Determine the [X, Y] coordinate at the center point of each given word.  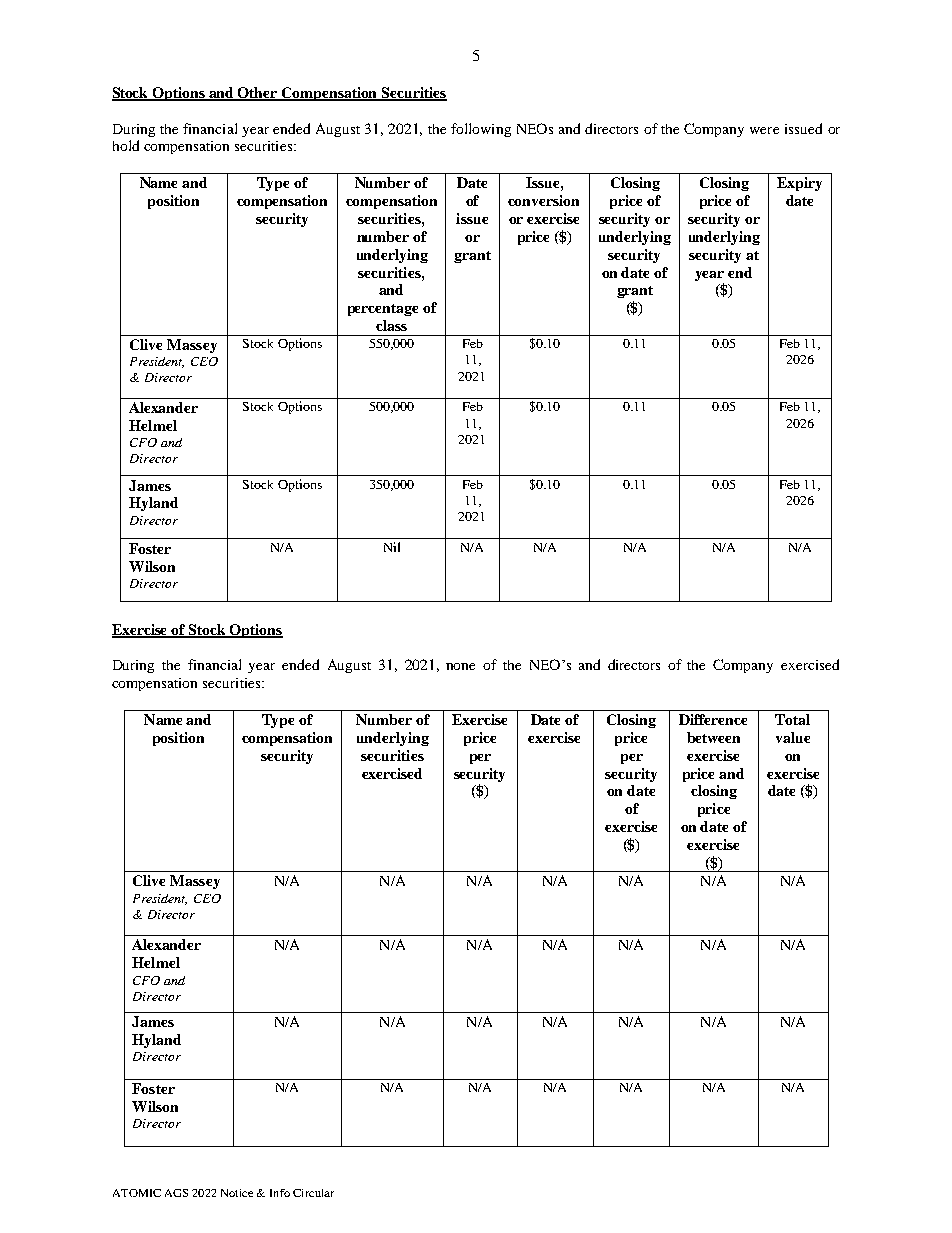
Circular [313, 1193]
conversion [543, 200]
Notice [237, 1193]
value [793, 737]
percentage [383, 310]
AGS [176, 1193]
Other [258, 93]
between [713, 737]
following [481, 130]
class [391, 325]
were [764, 130]
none [460, 666]
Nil [392, 547]
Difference [713, 719]
